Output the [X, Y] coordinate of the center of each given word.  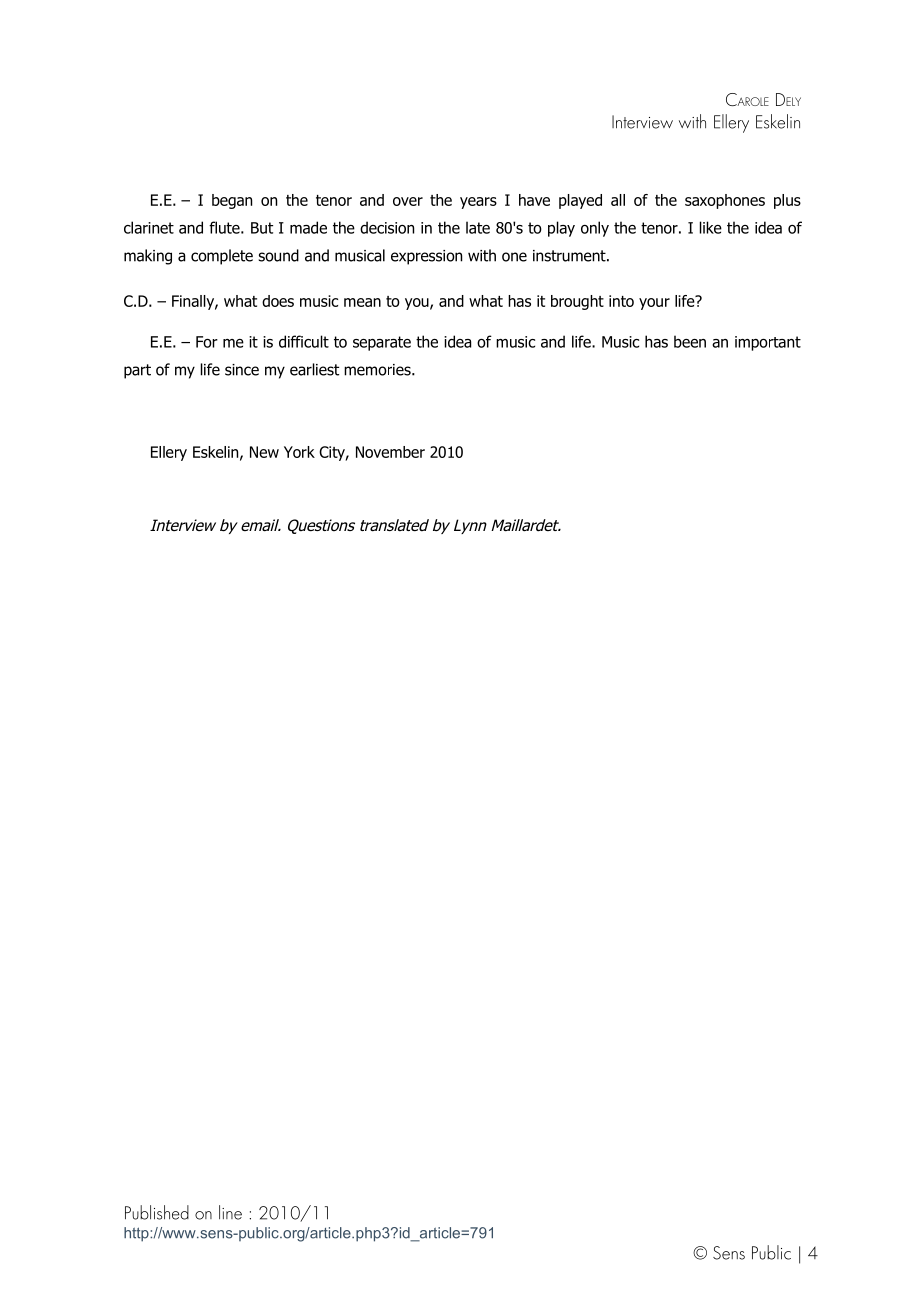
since [242, 370]
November [390, 452]
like [711, 227]
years [478, 203]
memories [378, 370]
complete [222, 257]
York [299, 452]
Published [157, 1212]
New [264, 452]
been [690, 341]
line [230, 1212]
